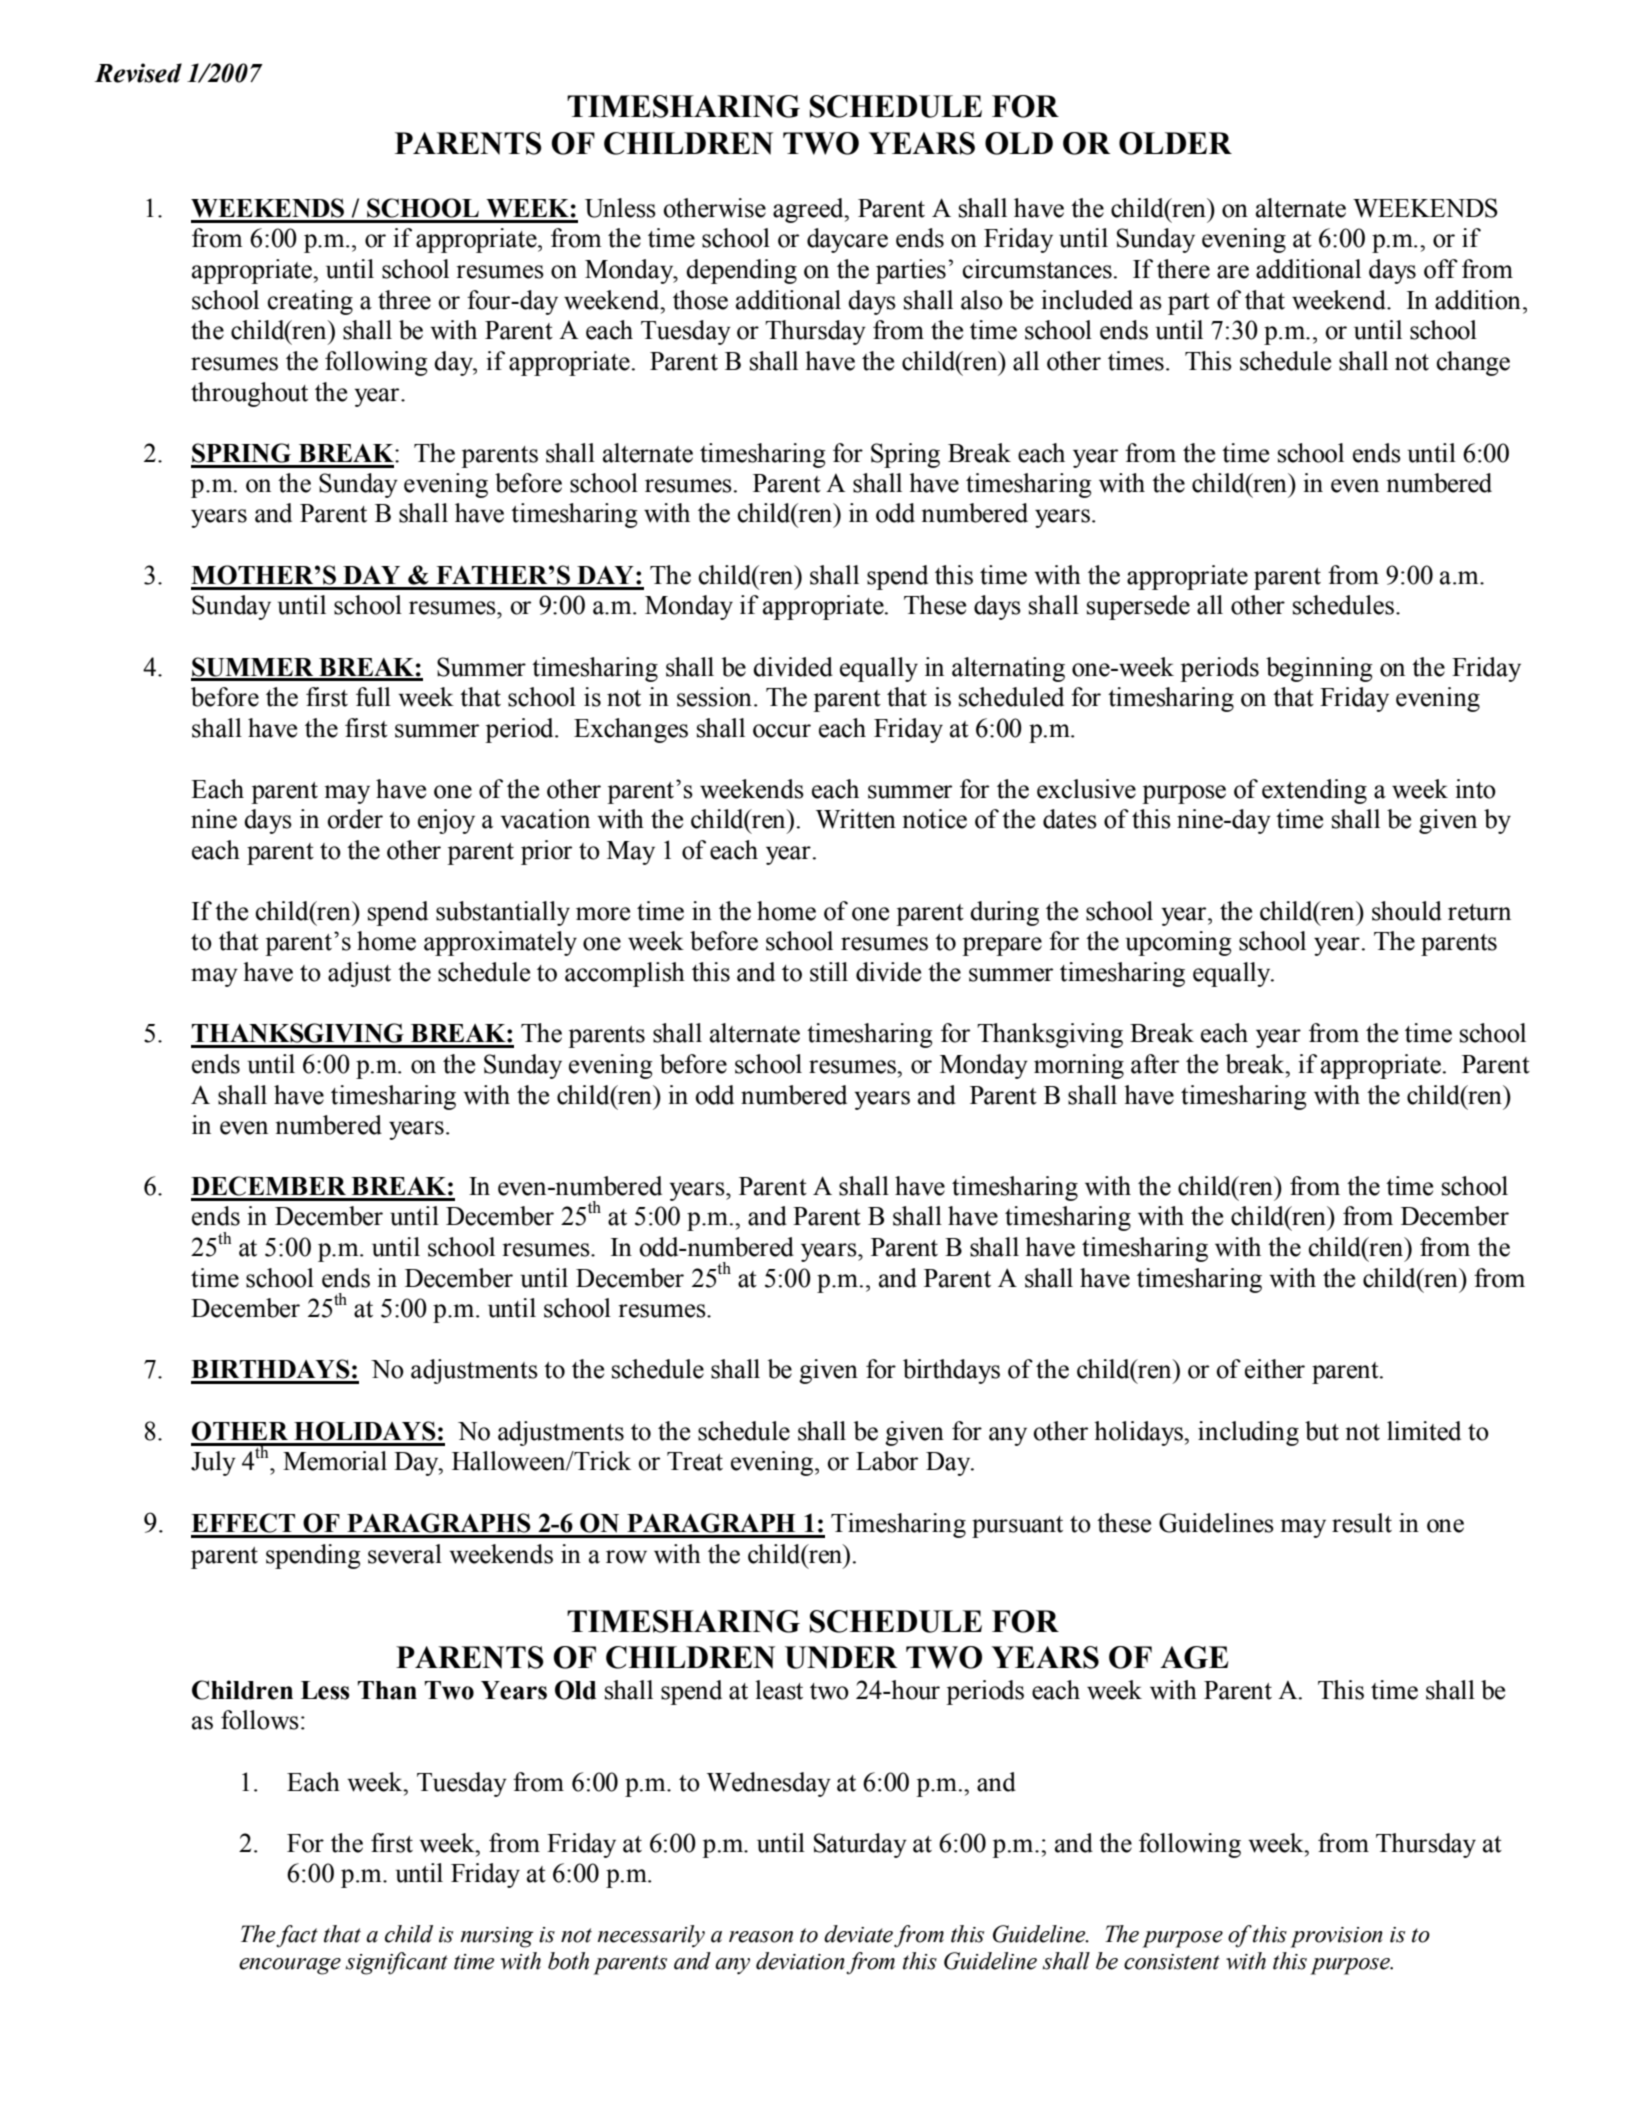 This screenshot has width=1626, height=2105. What do you see at coordinates (847, 240) in the screenshot?
I see `daycare` at bounding box center [847, 240].
